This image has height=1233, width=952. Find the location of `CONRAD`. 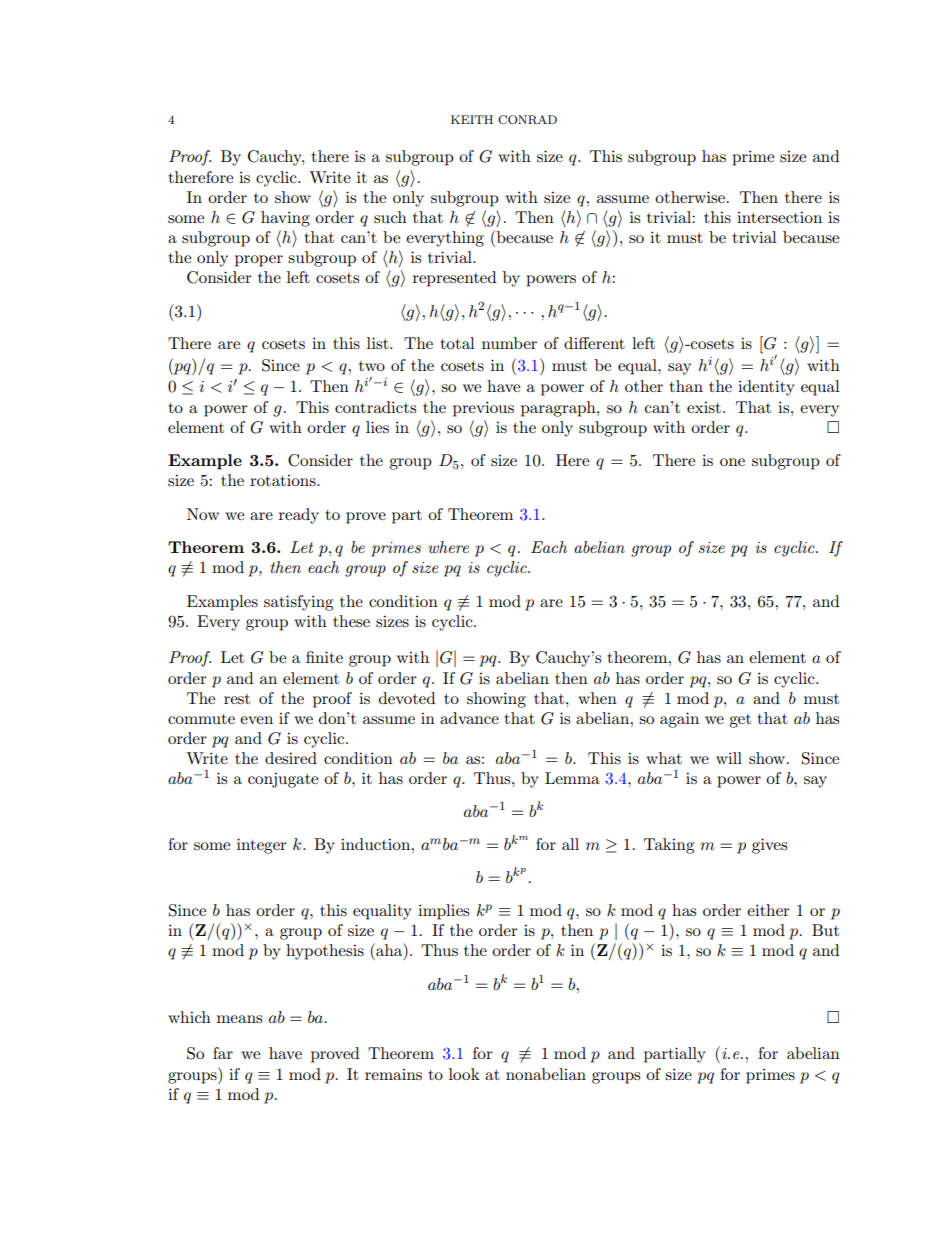

CONRAD is located at coordinates (527, 120).
